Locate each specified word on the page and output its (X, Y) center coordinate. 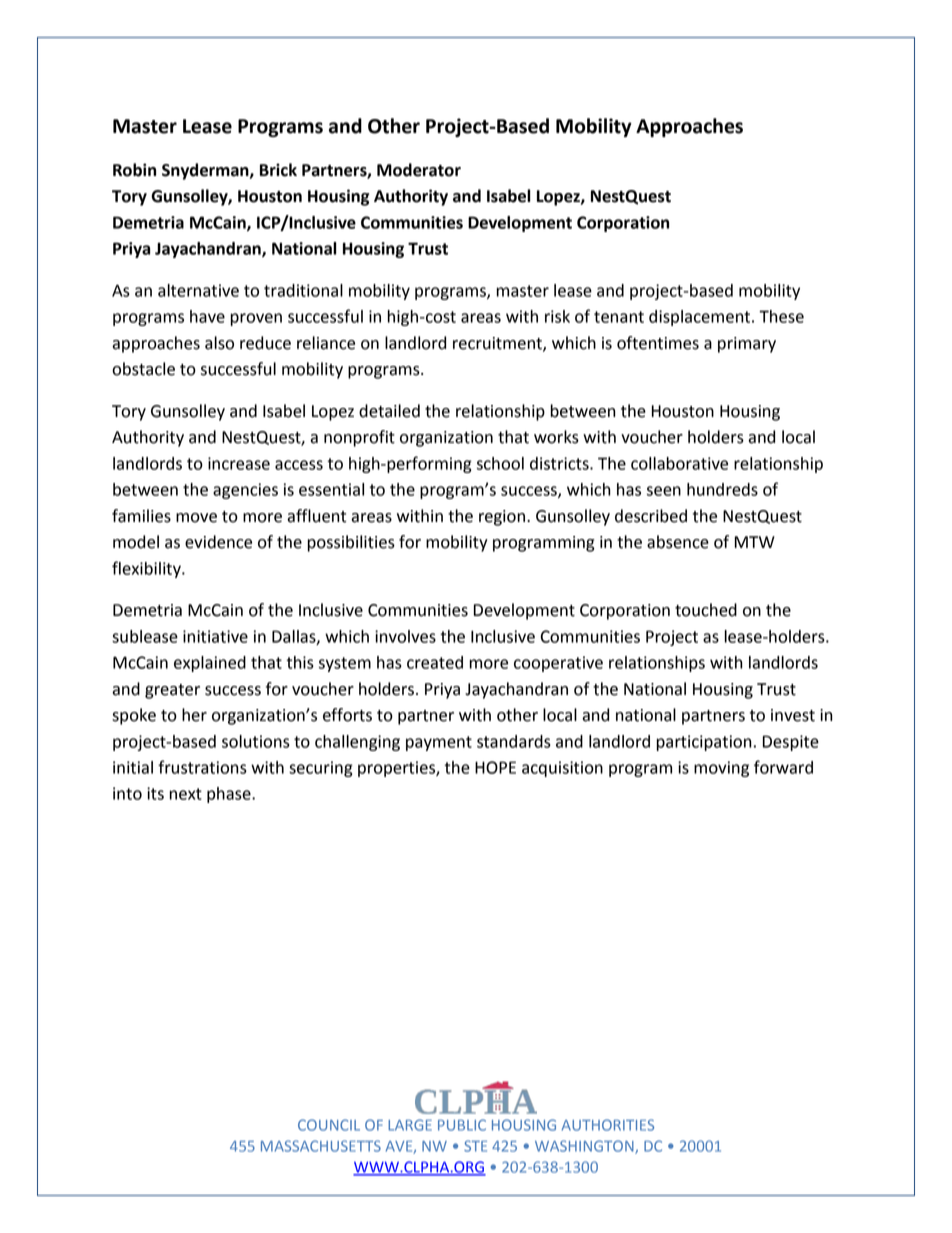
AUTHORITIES (607, 1125)
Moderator (419, 170)
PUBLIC (462, 1125)
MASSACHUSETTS (321, 1146)
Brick (278, 170)
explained (210, 664)
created (435, 662)
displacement (701, 318)
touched (706, 610)
